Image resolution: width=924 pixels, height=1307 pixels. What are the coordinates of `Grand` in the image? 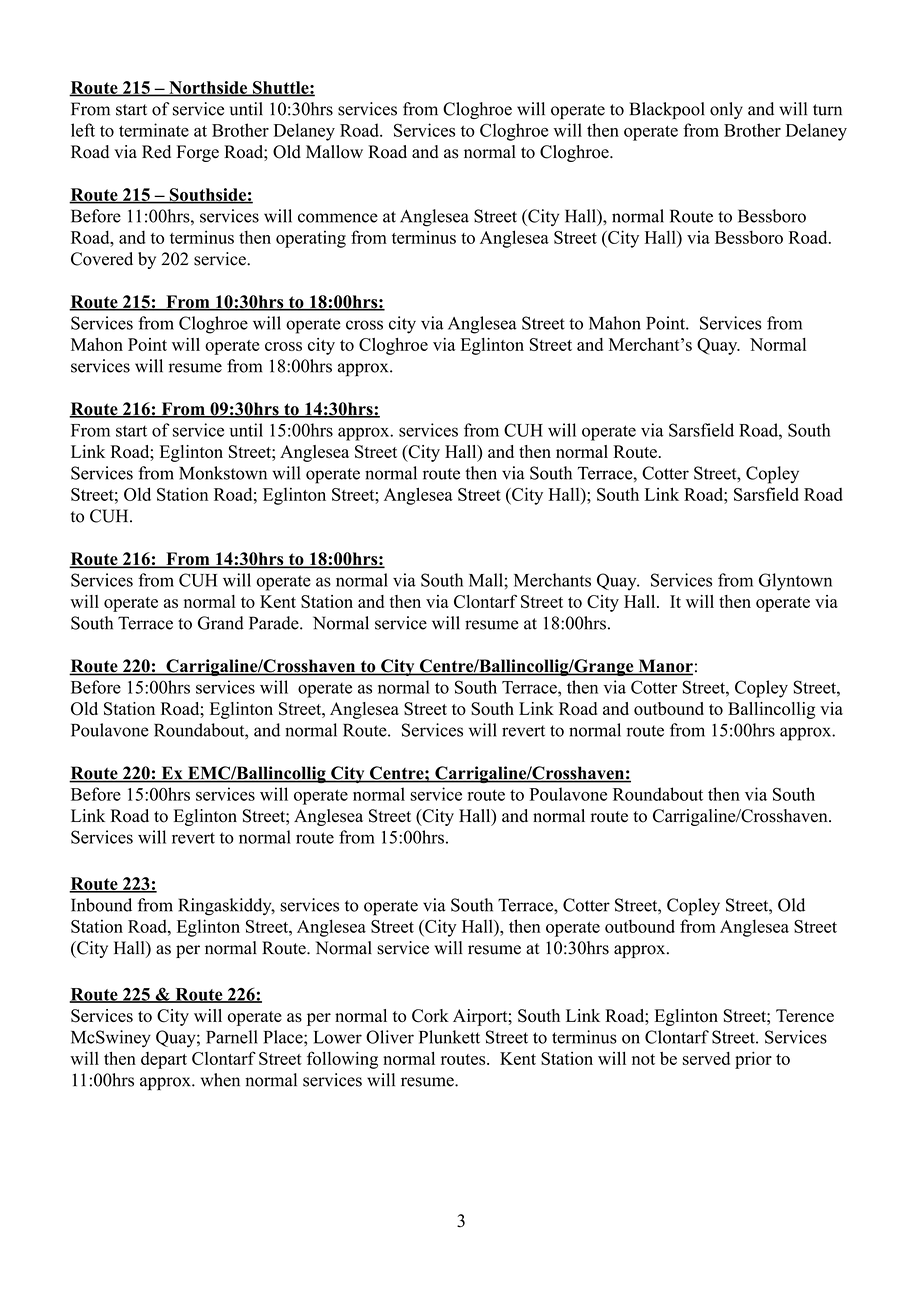 It's located at (221, 623).
